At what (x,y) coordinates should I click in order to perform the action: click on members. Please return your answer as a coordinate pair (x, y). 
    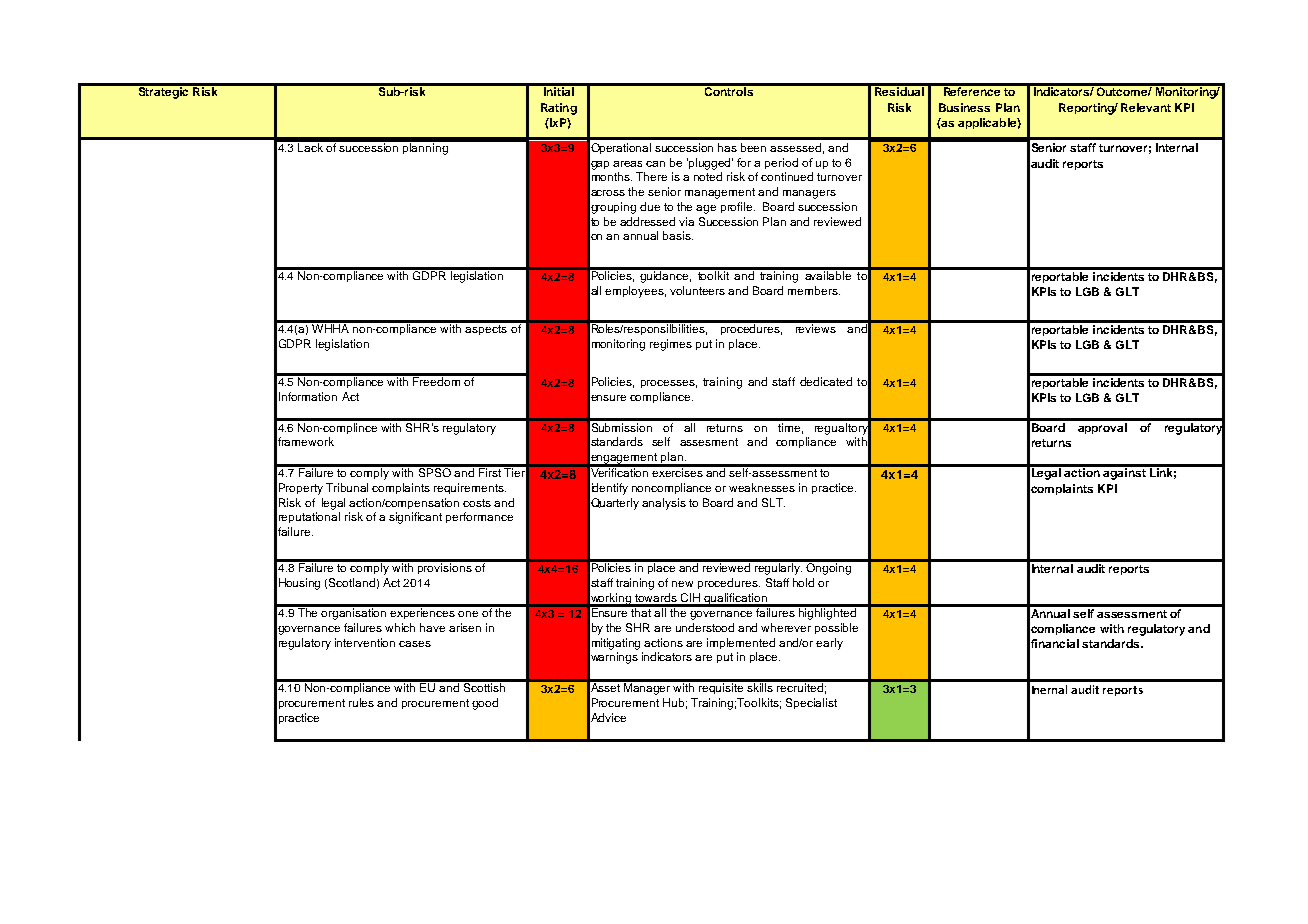
    Looking at the image, I should click on (814, 290).
